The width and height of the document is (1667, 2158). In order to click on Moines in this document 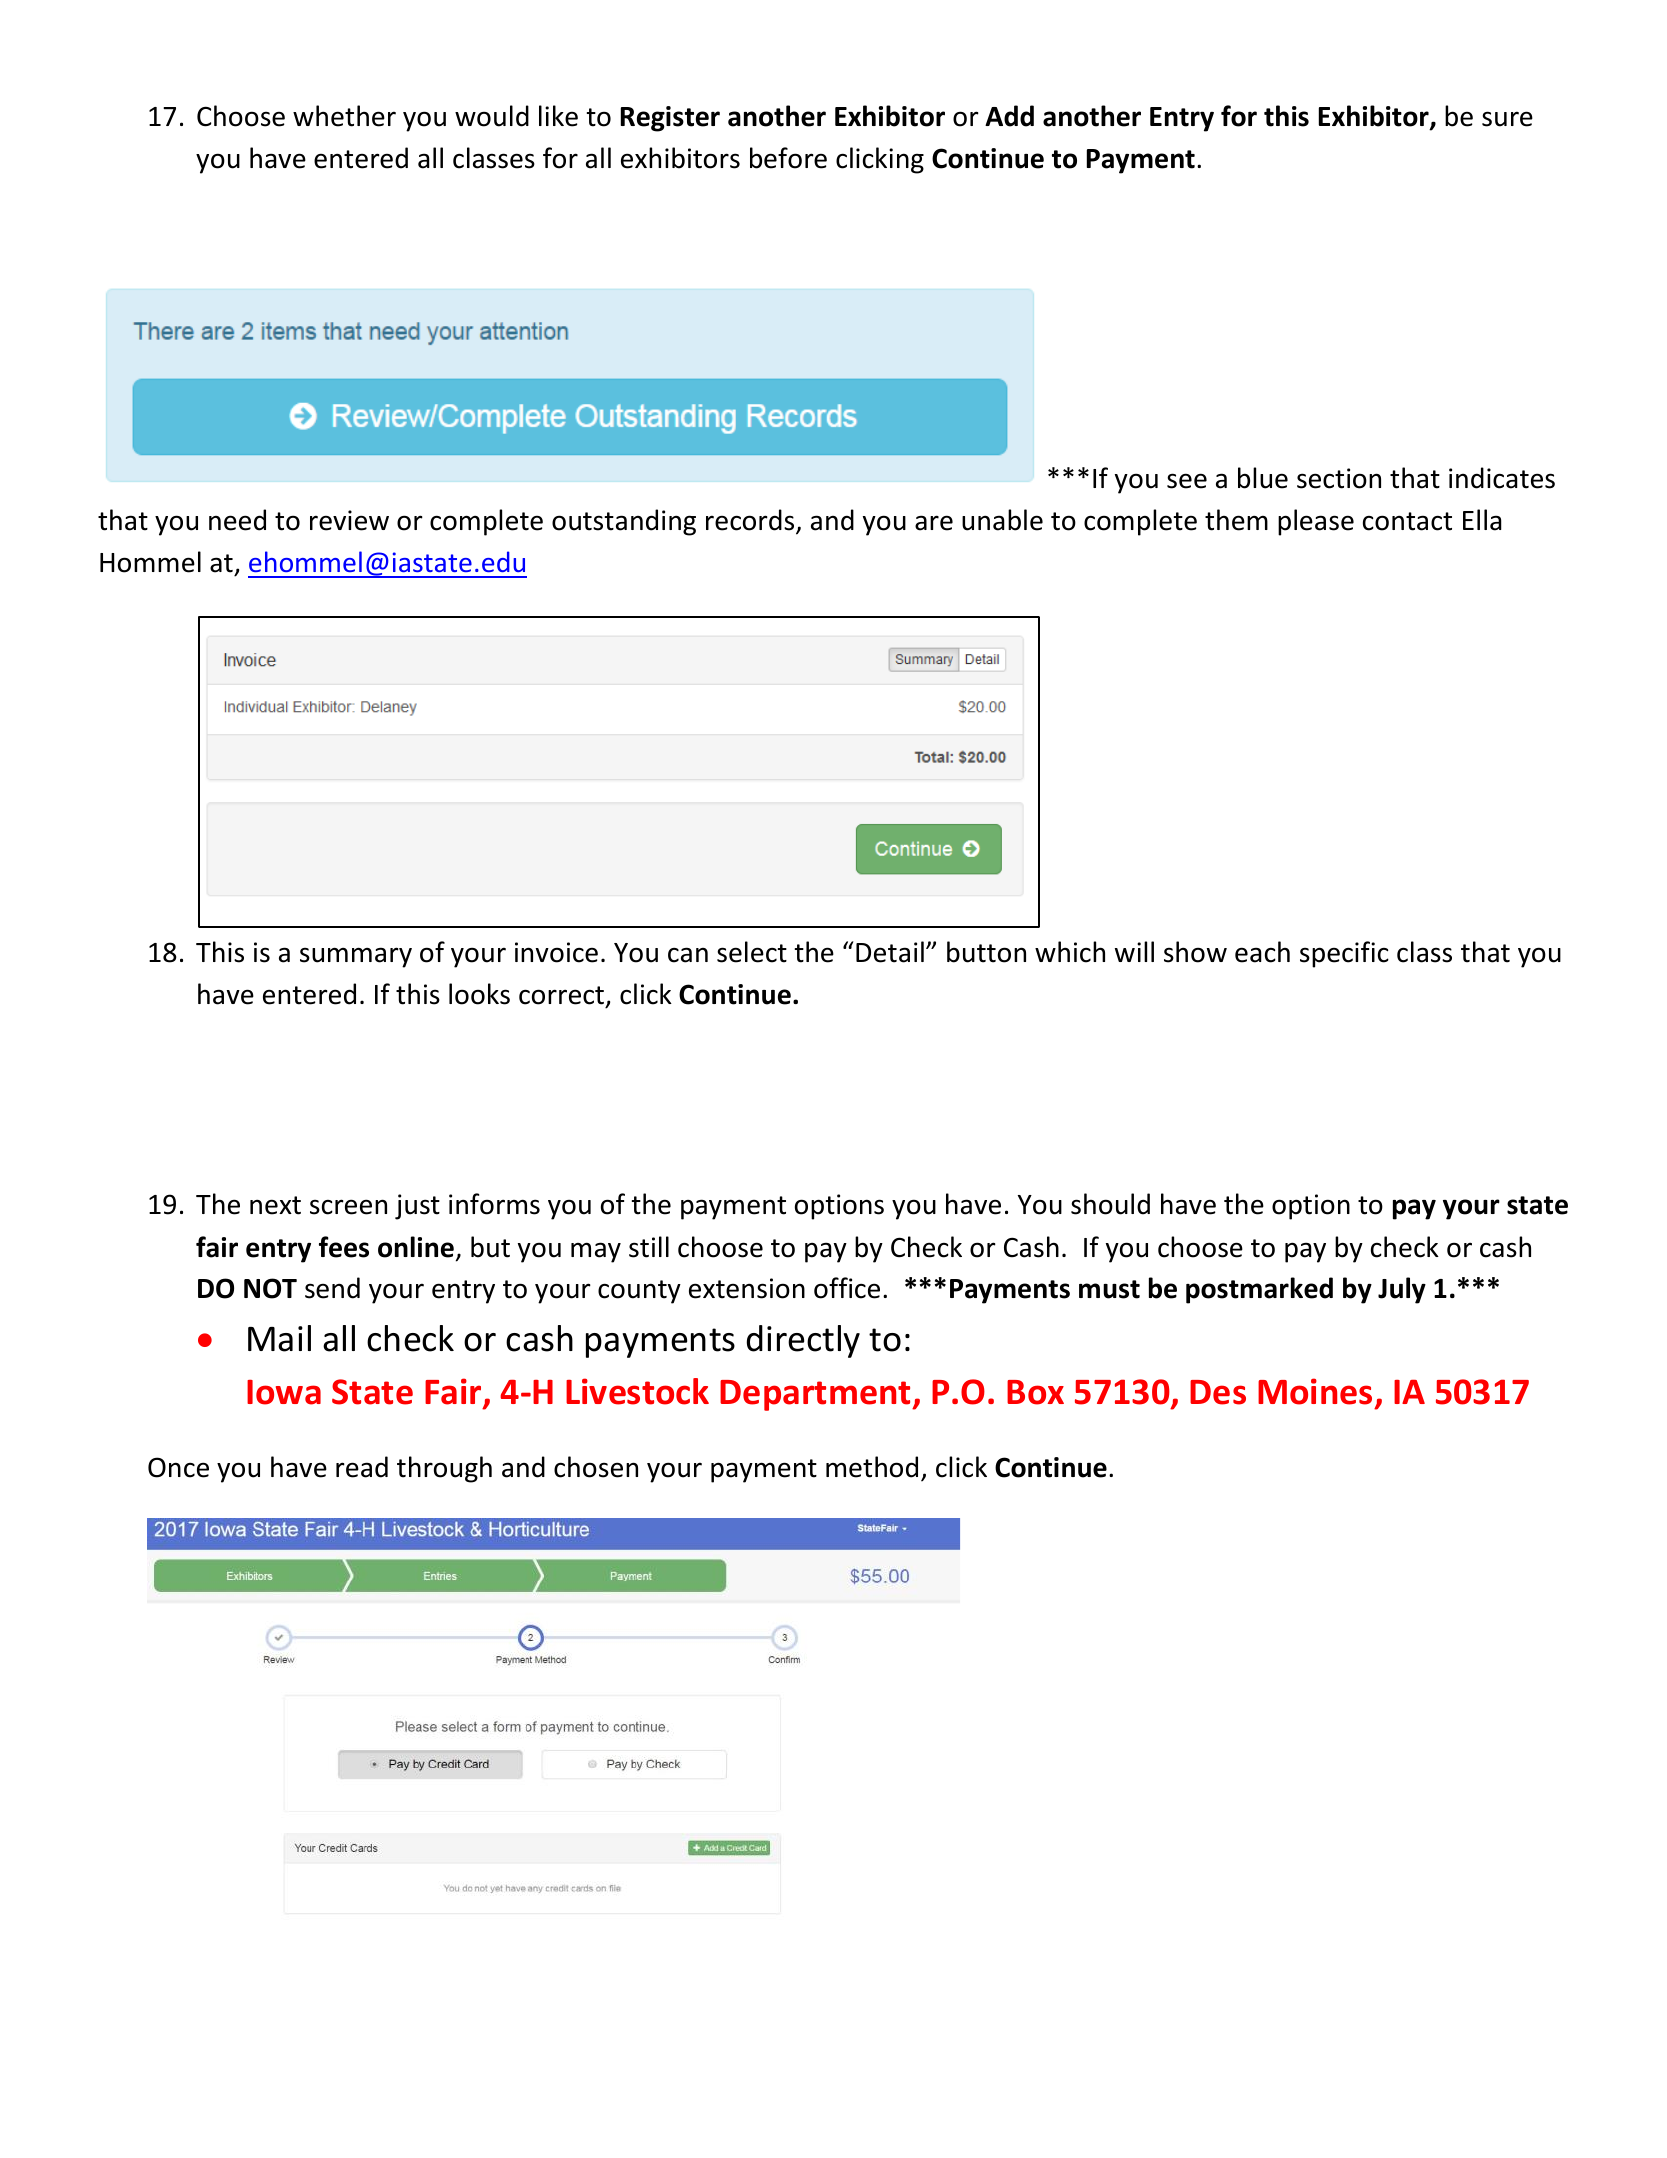, I will do `click(1315, 1391)`.
